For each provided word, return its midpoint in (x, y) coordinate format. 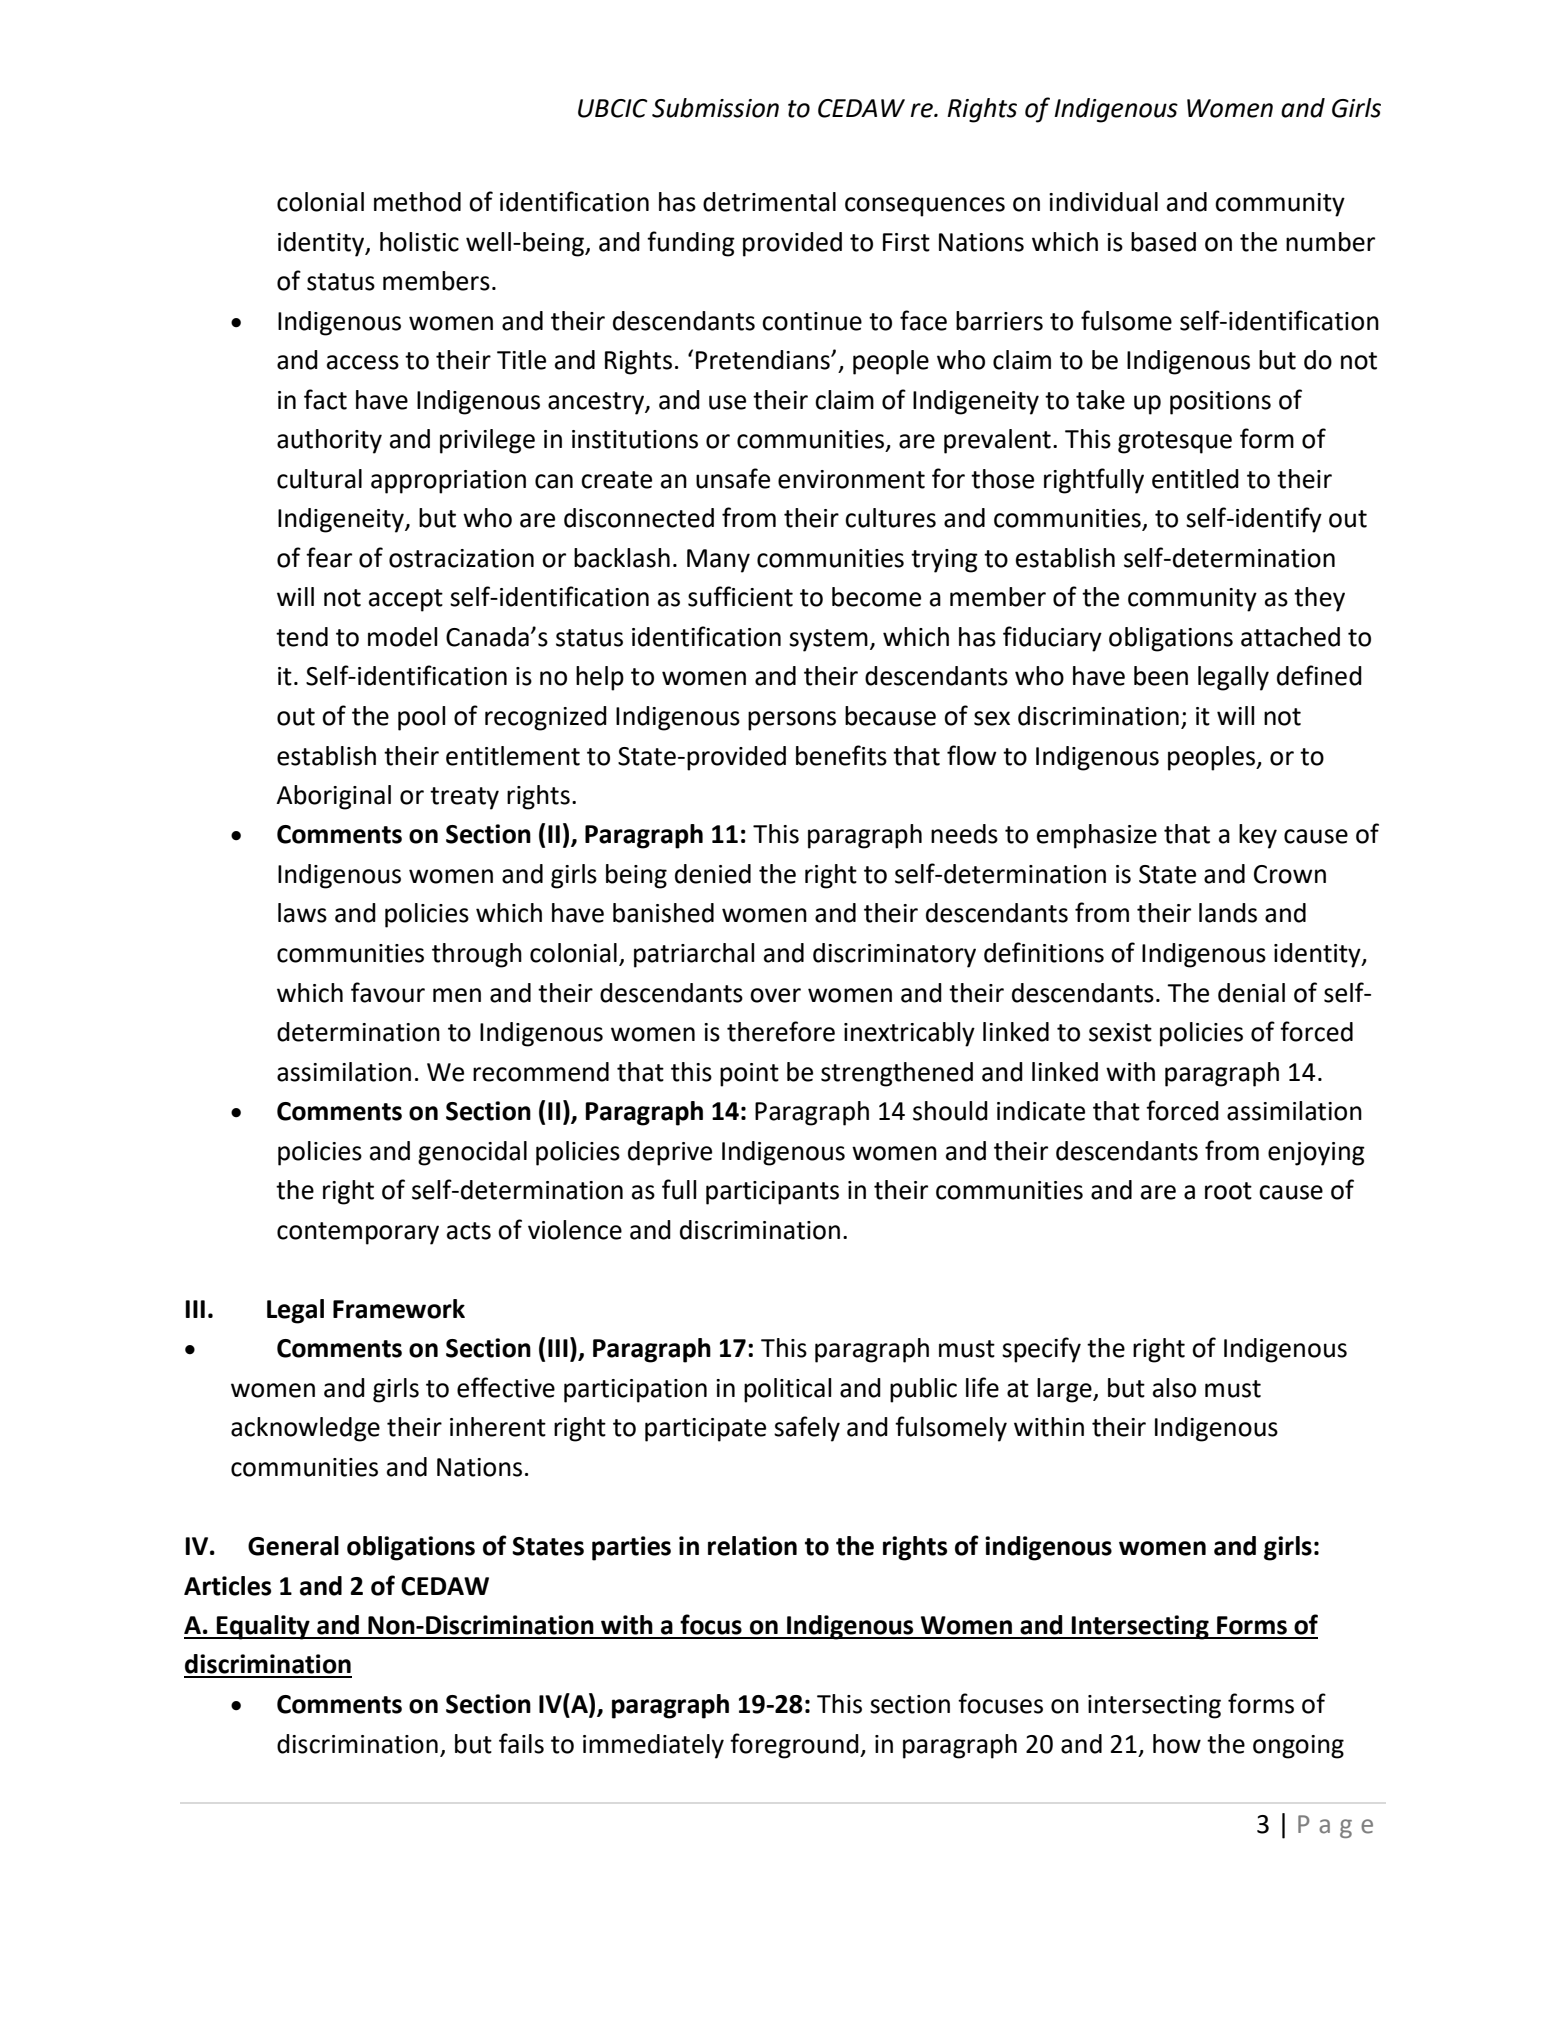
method (417, 202)
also (1174, 1388)
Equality (263, 1627)
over (775, 995)
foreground (795, 1746)
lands (1228, 913)
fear (329, 557)
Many (718, 561)
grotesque (1175, 442)
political (787, 1390)
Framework (399, 1309)
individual (1103, 202)
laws (302, 913)
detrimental (769, 202)
